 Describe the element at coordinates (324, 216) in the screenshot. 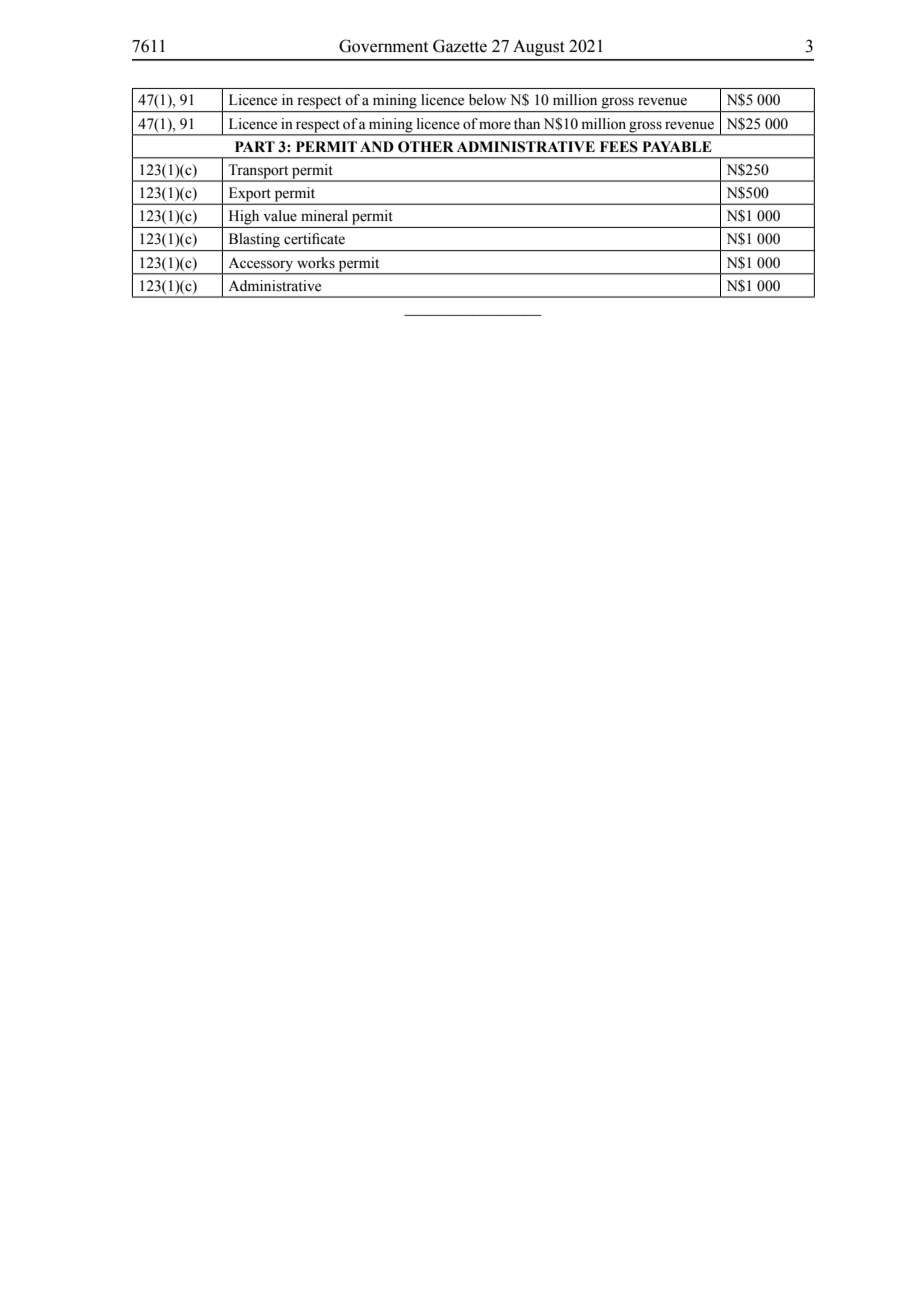

I see `mineral` at that location.
